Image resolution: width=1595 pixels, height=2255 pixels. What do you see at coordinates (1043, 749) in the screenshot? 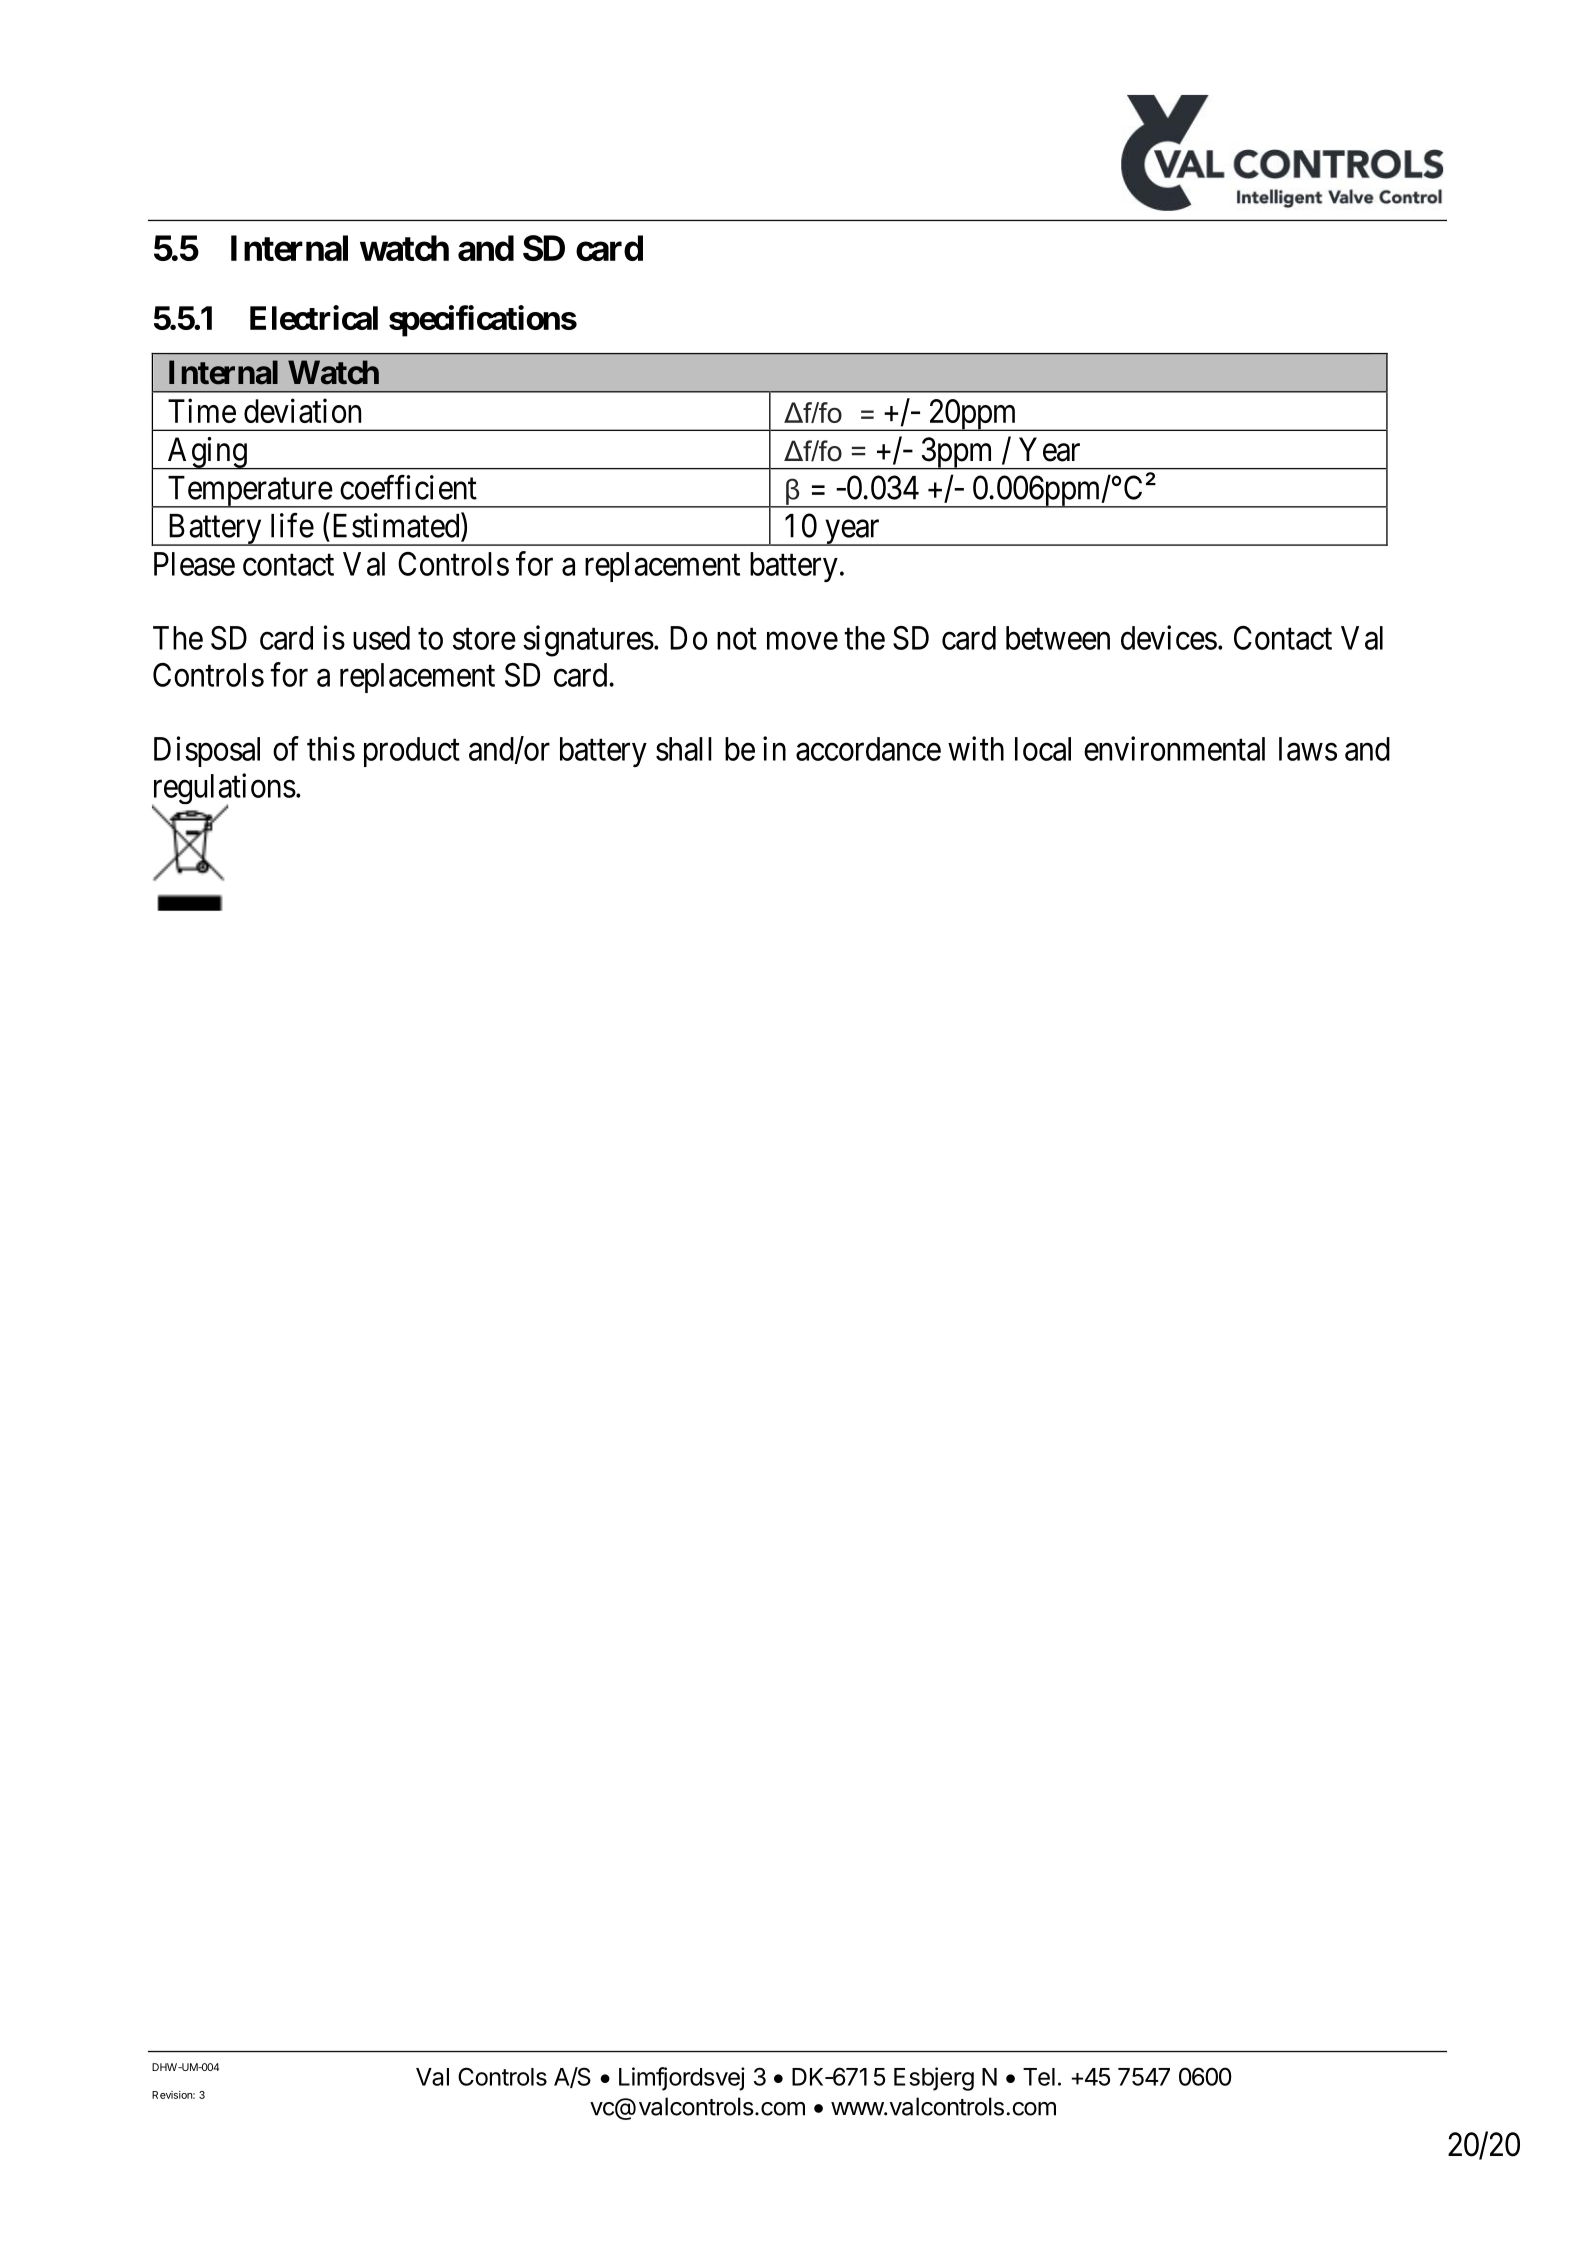
I see `local` at bounding box center [1043, 749].
